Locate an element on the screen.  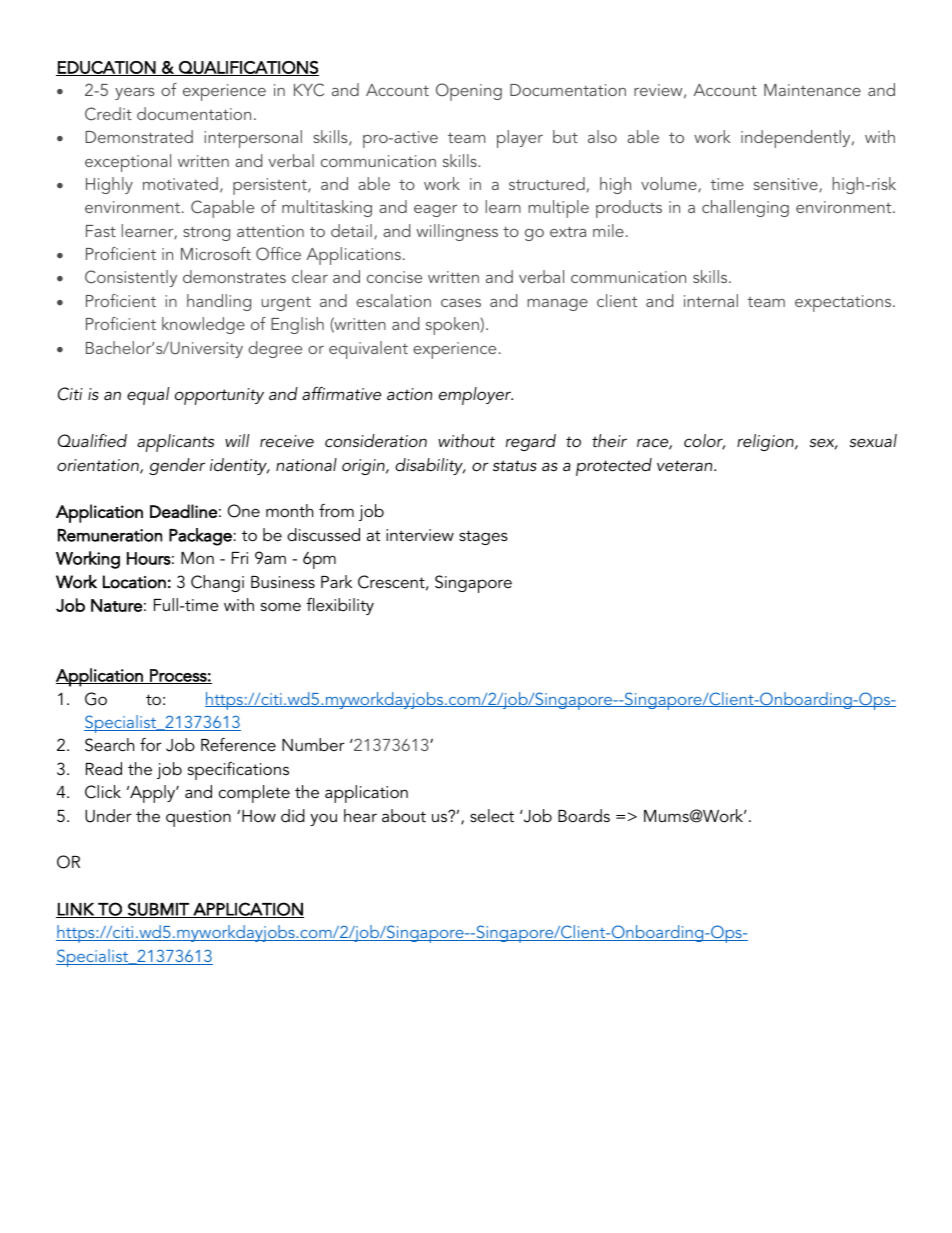
about is located at coordinates (404, 815).
